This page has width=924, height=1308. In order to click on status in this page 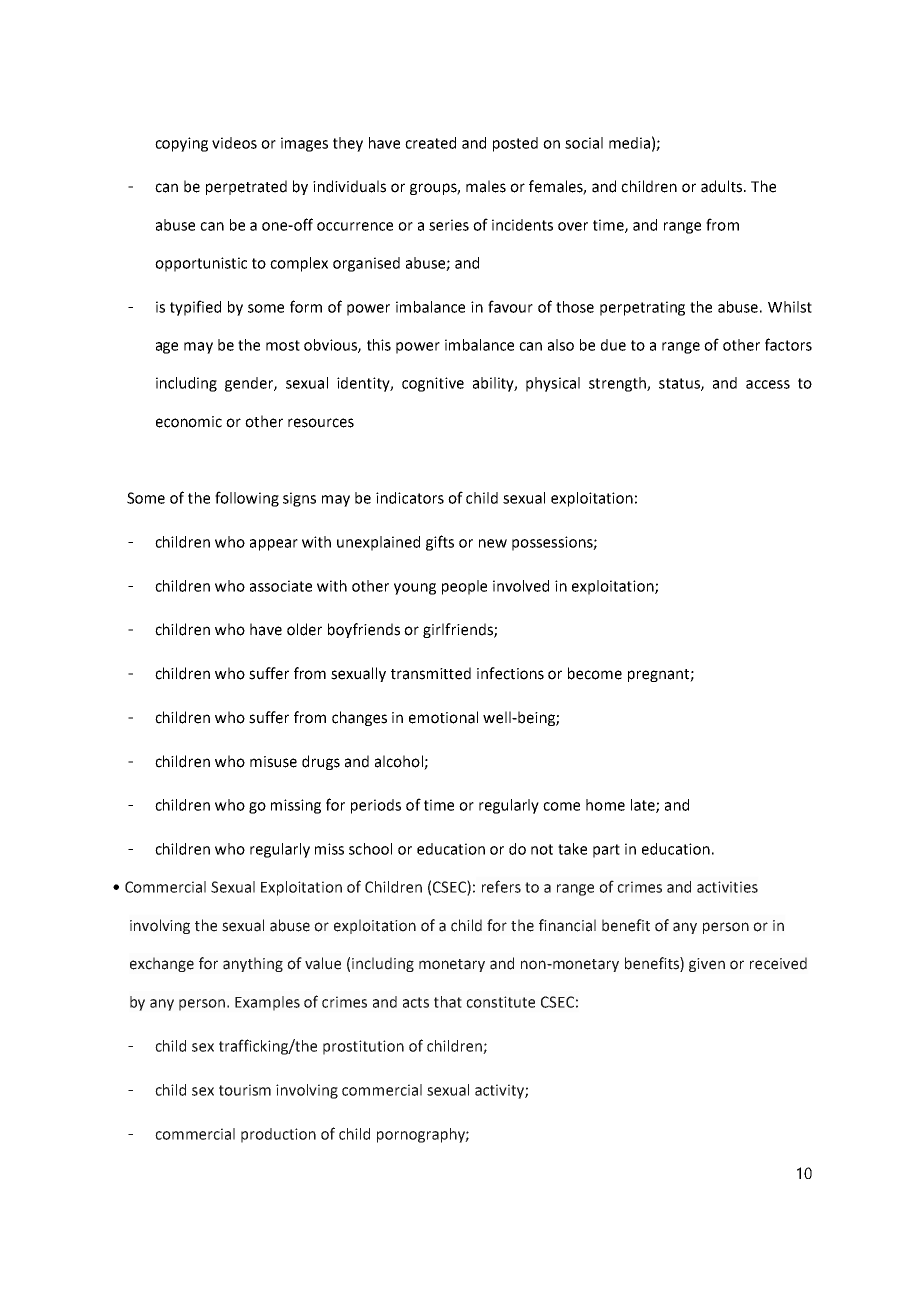, I will do `click(680, 384)`.
